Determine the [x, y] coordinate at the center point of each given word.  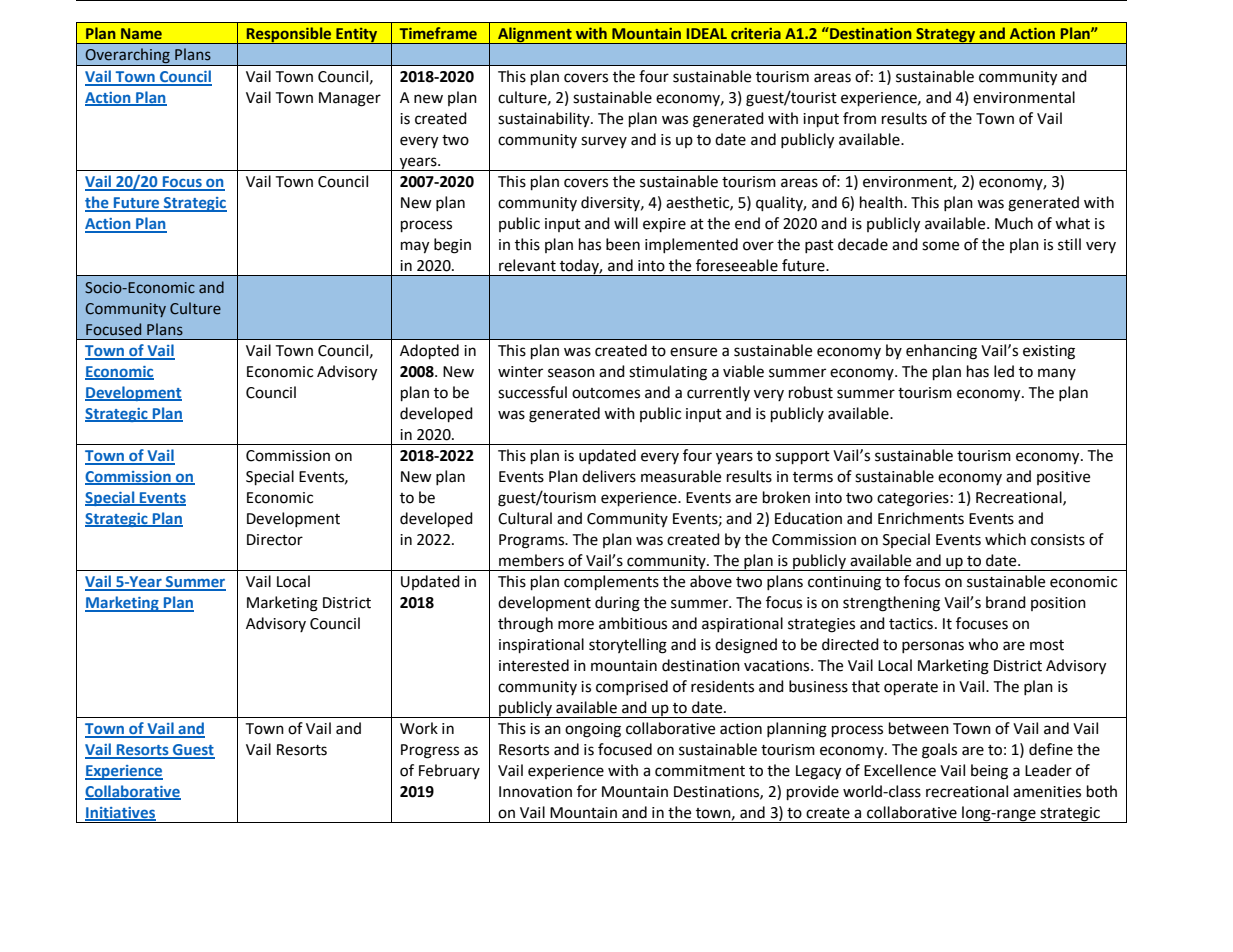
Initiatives [120, 814]
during [617, 604]
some [940, 246]
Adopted [429, 352]
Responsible [289, 35]
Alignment [535, 35]
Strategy [946, 36]
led [1004, 371]
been [623, 244]
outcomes [606, 393]
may [415, 247]
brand [1006, 602]
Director [275, 540]
